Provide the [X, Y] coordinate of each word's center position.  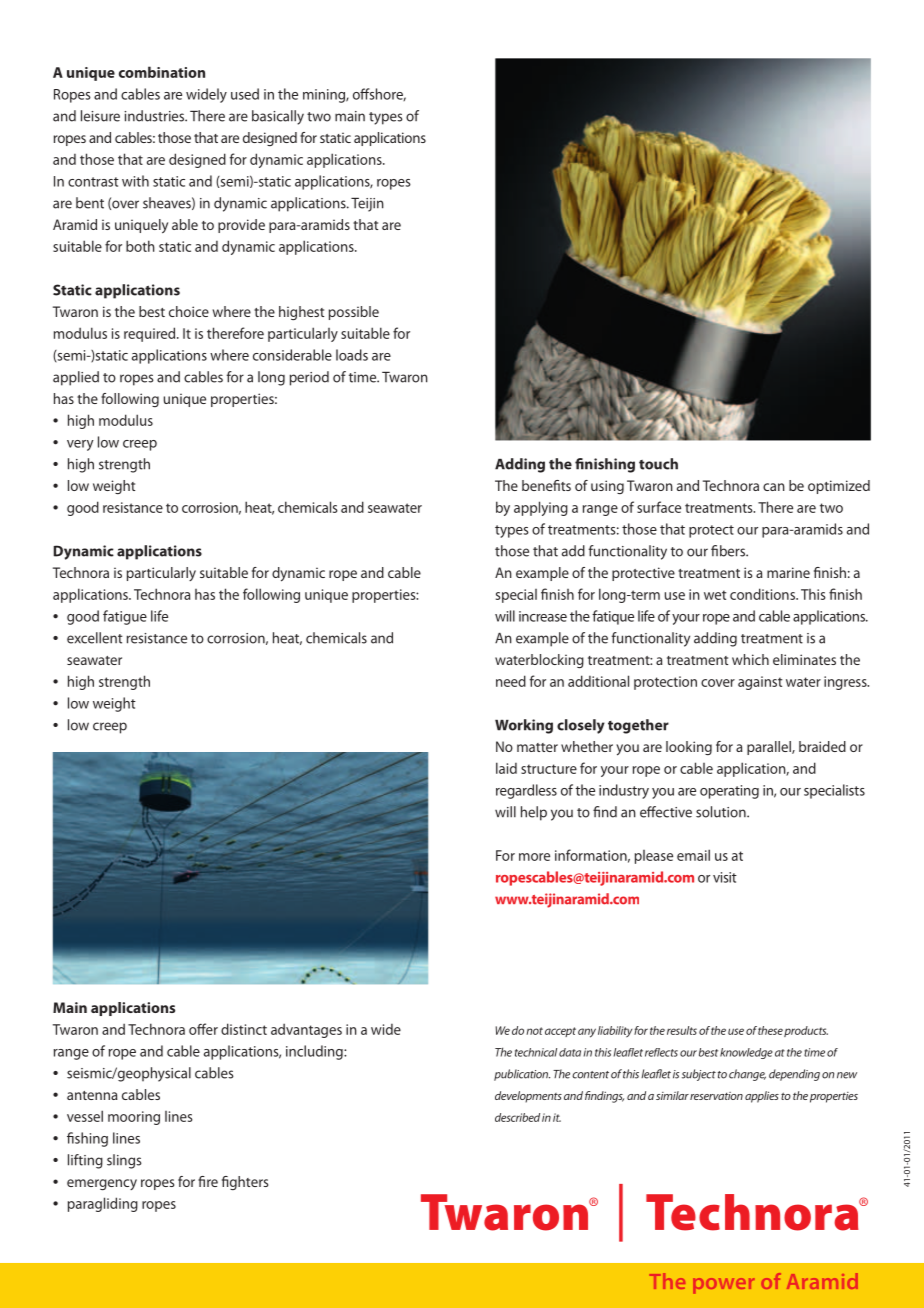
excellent [95, 638]
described [517, 1117]
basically [278, 117]
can [774, 487]
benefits [546, 485]
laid [506, 768]
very [80, 445]
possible [354, 313]
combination [162, 72]
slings [124, 1161]
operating [729, 792]
